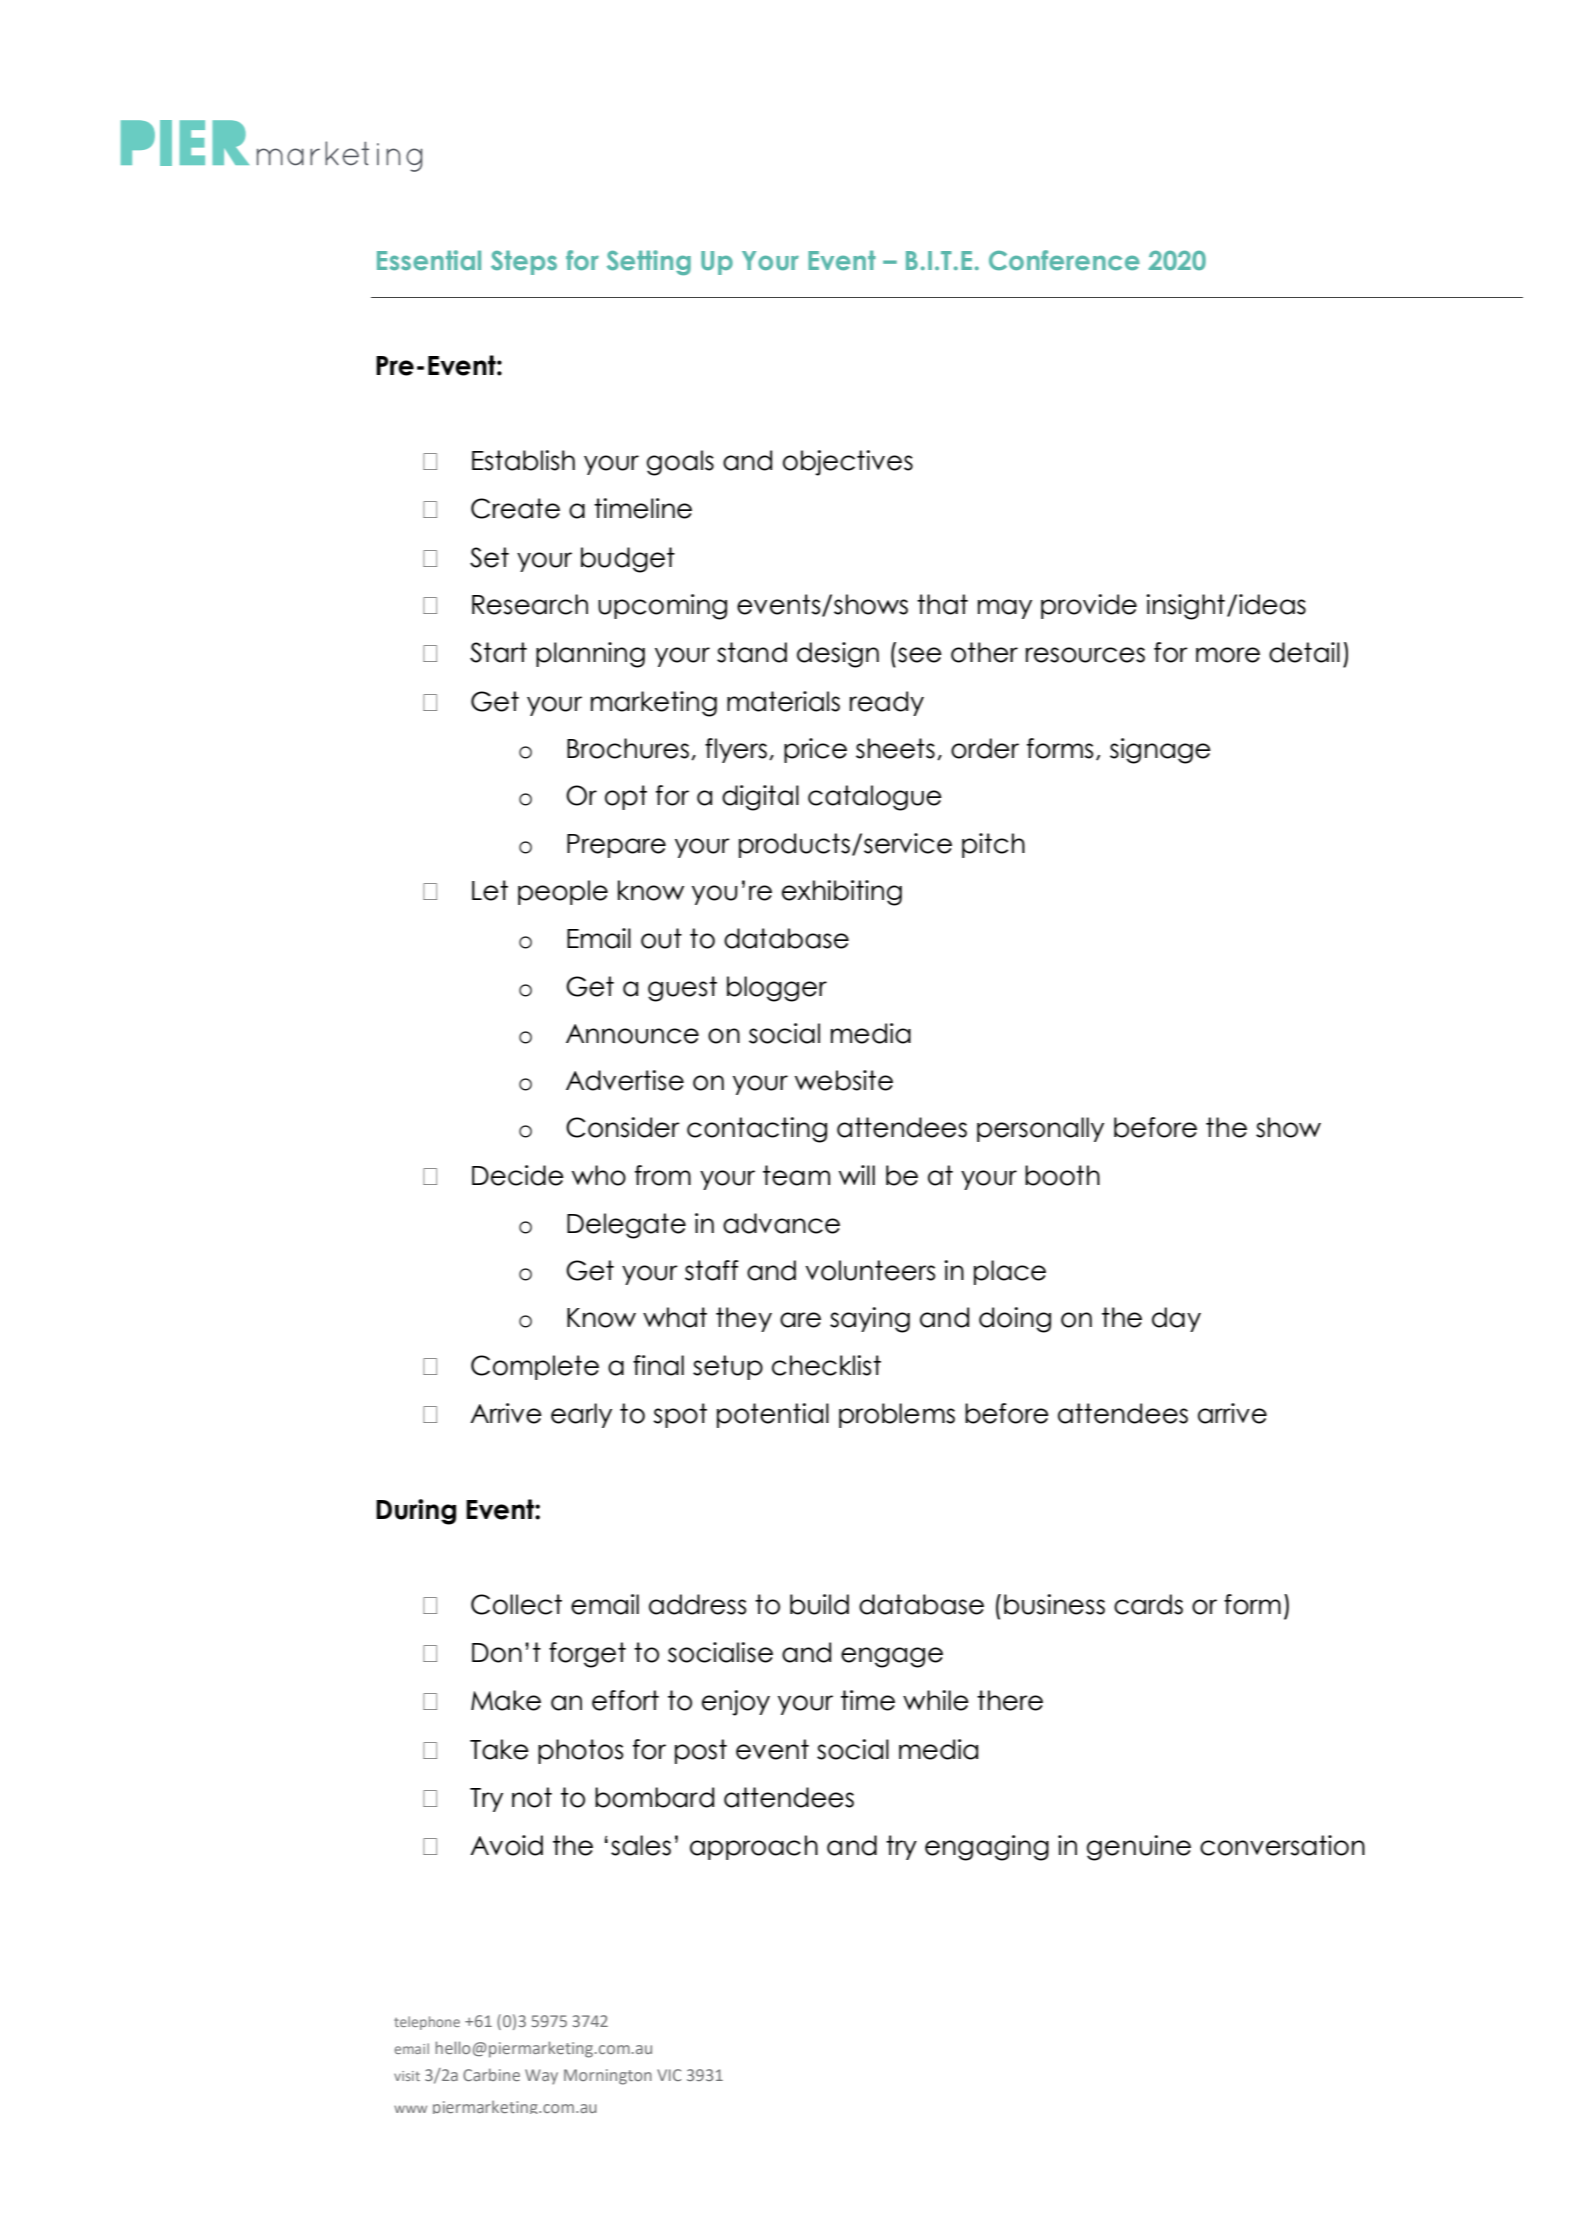 The image size is (1573, 2226). Describe the element at coordinates (491, 2074) in the screenshot. I see `Carbine` at that location.
